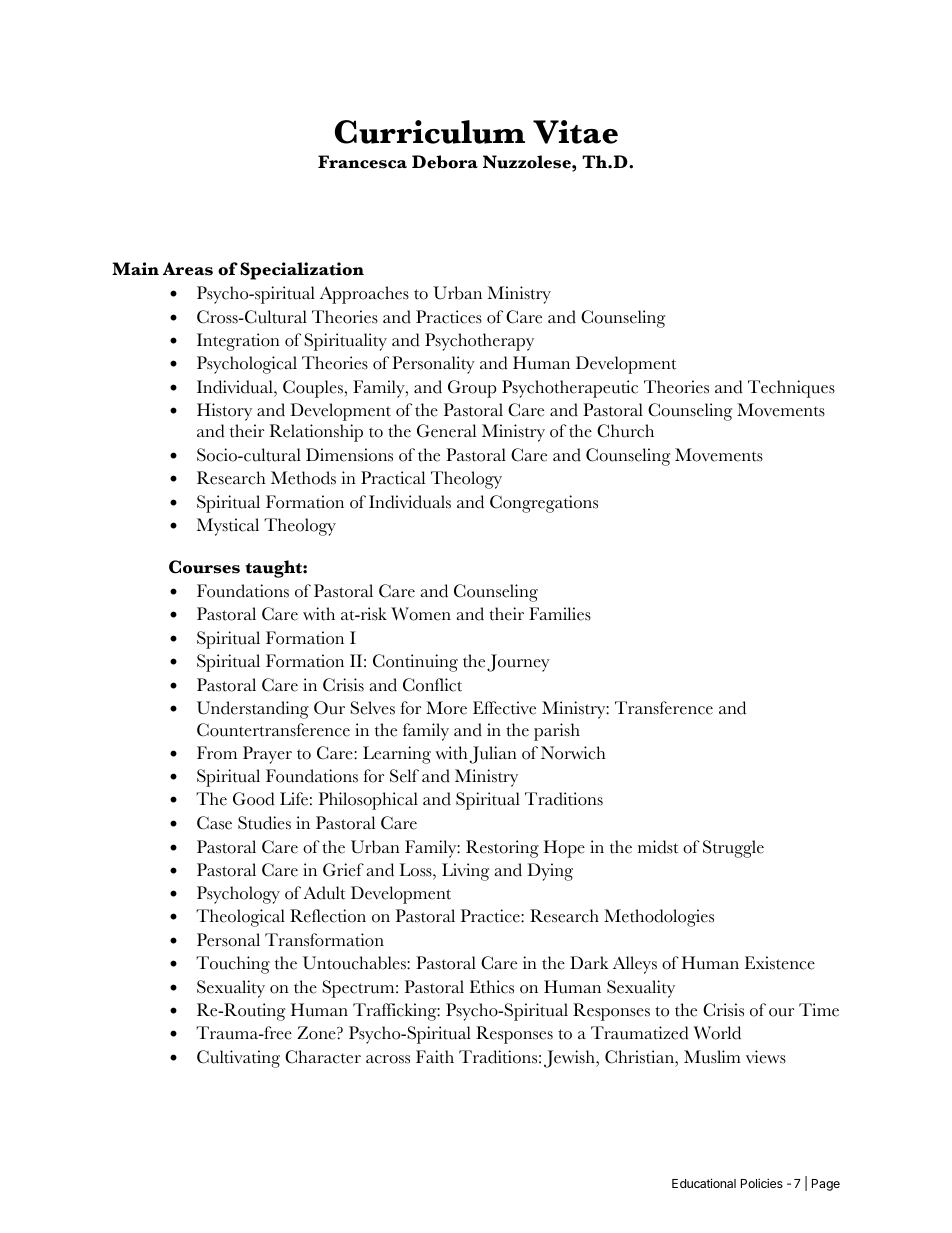  I want to click on Faith, so click(435, 1057).
